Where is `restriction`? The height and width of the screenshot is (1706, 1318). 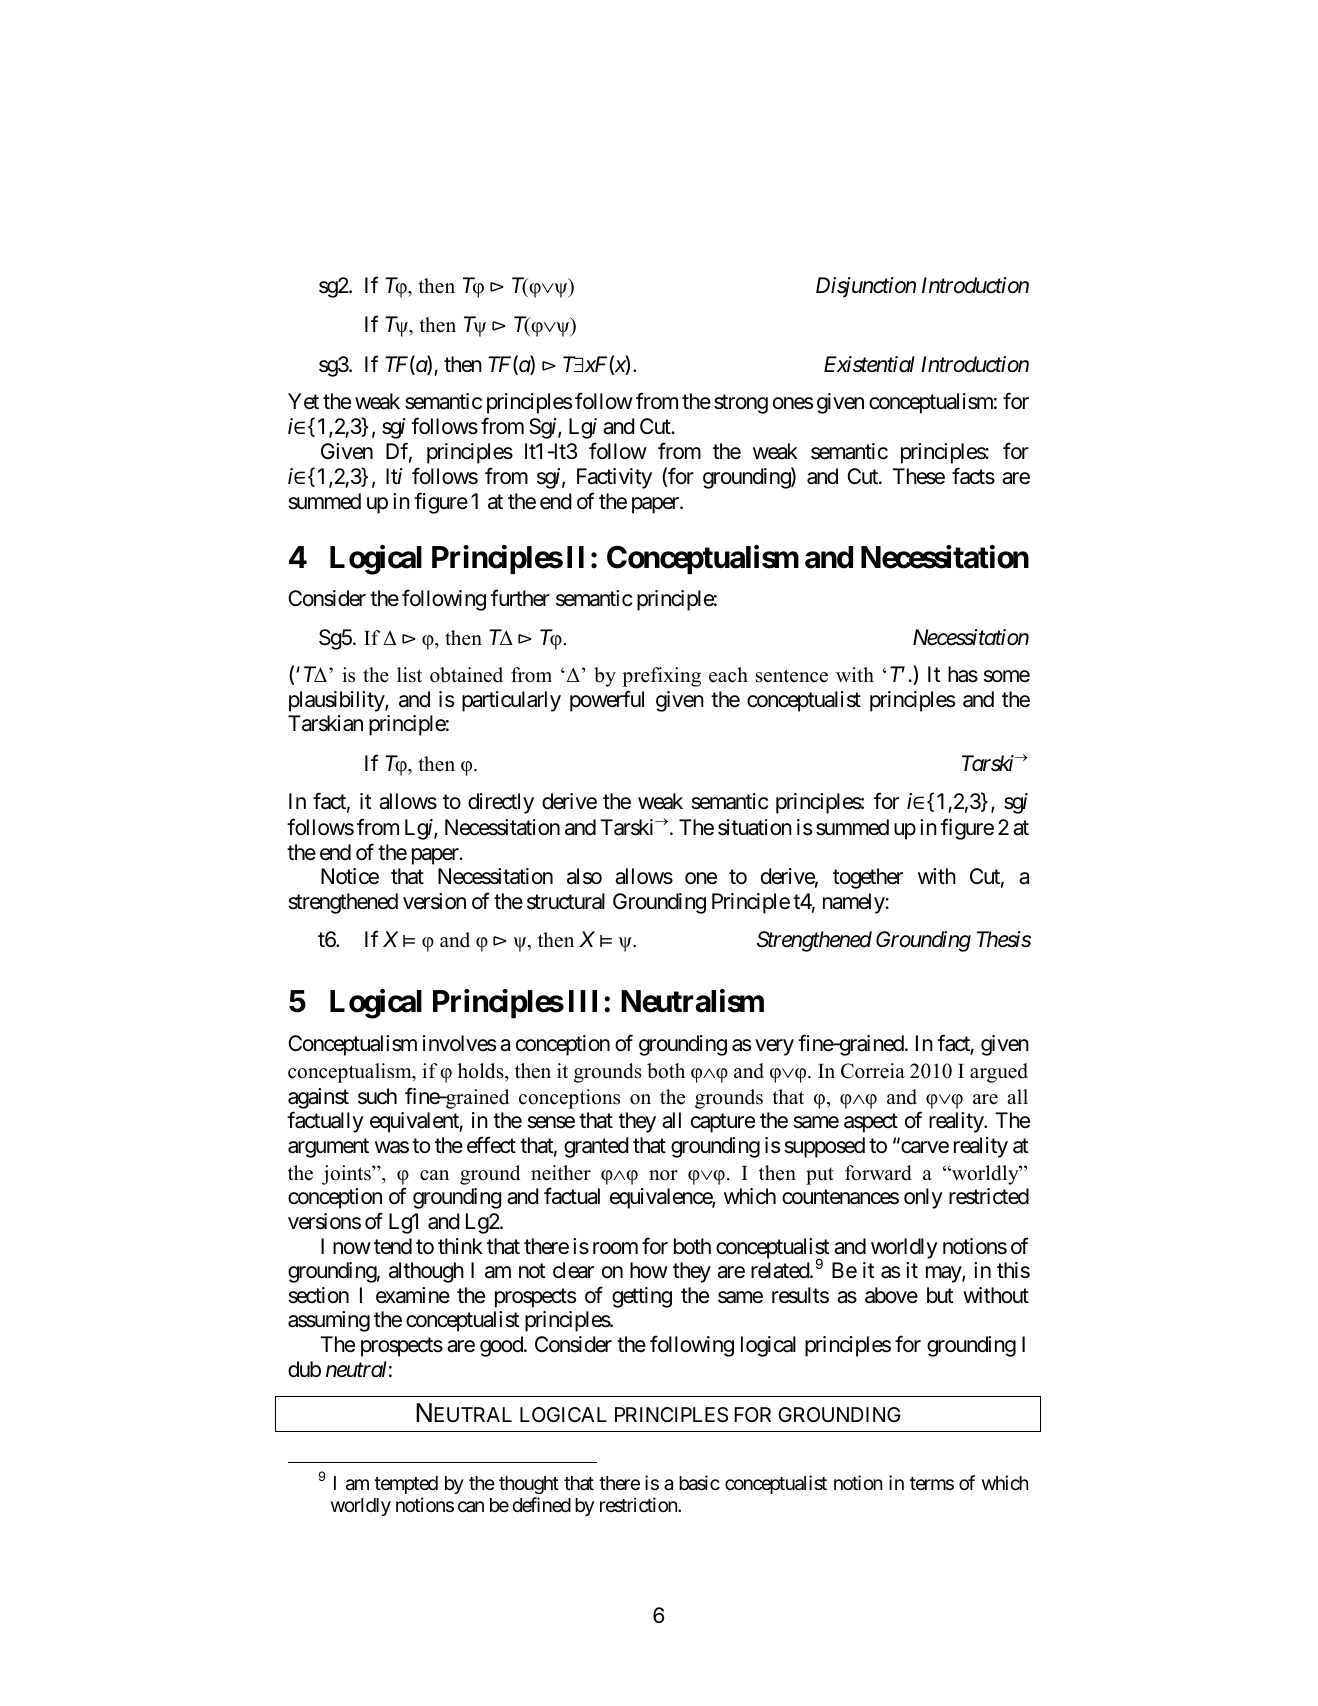
restriction is located at coordinates (639, 1504).
